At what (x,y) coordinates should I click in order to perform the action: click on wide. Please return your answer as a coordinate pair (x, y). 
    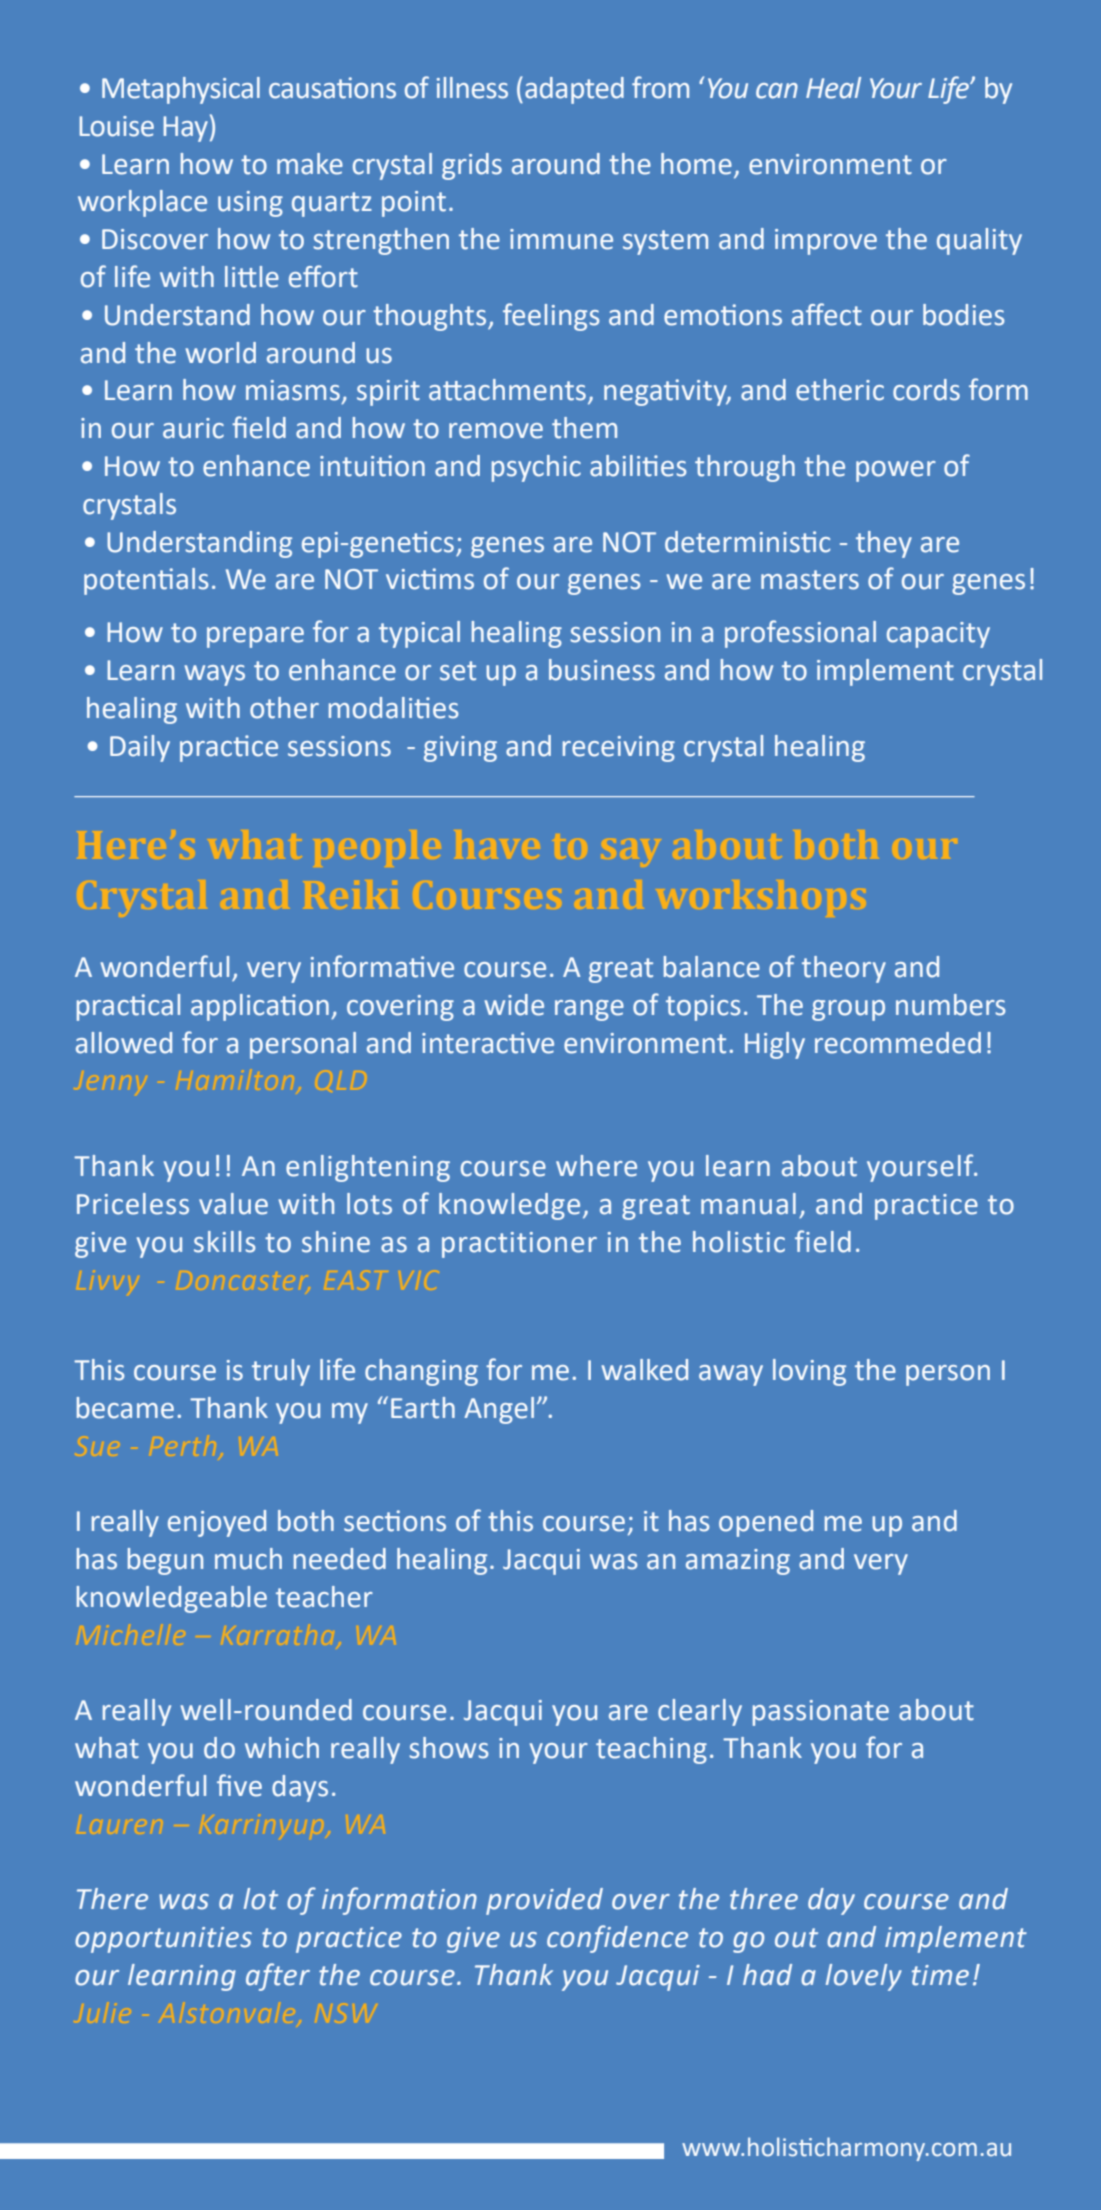
    Looking at the image, I should click on (514, 1005).
